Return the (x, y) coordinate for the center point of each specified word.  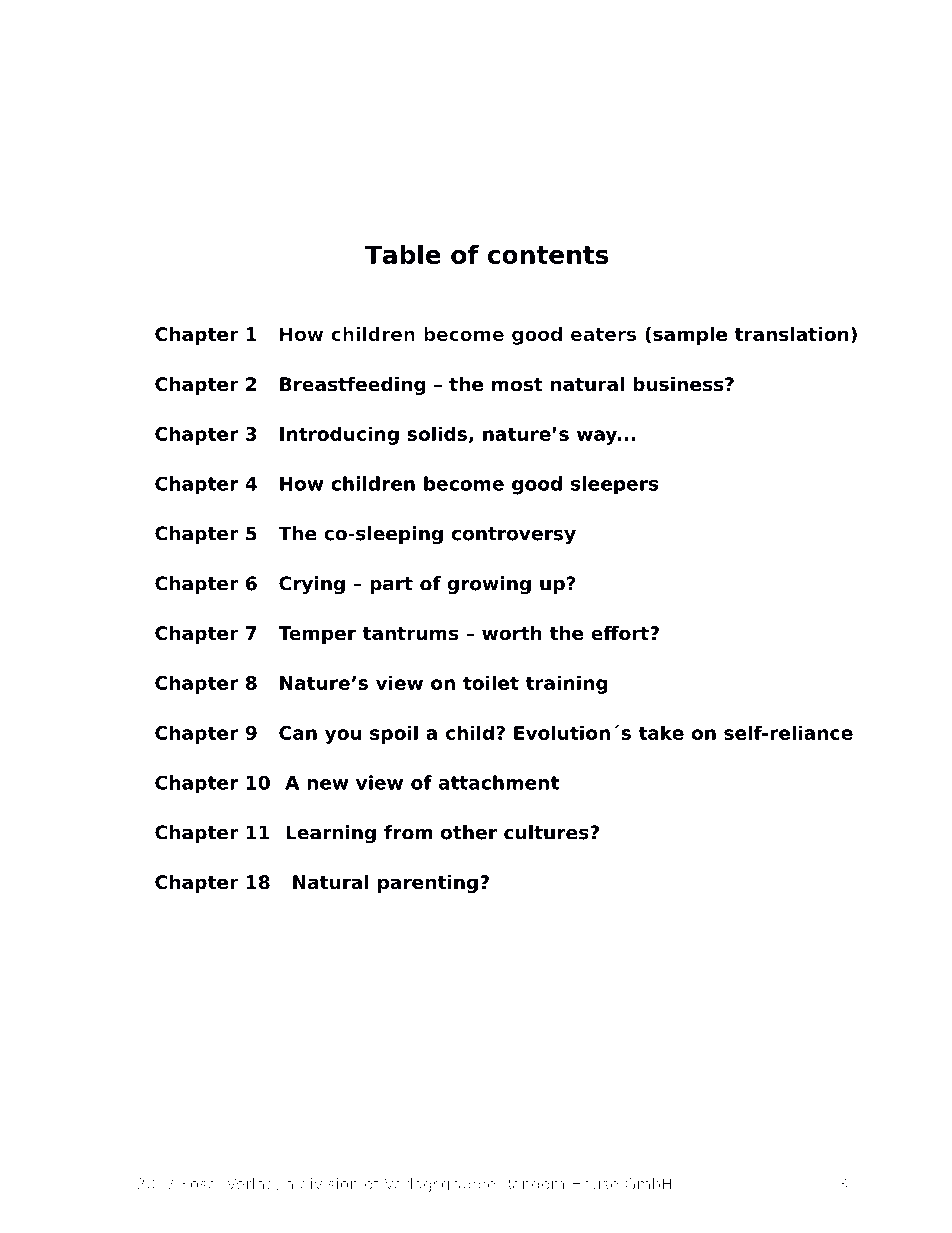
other (469, 832)
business (679, 384)
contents (548, 255)
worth (512, 633)
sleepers (615, 485)
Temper (317, 635)
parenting (428, 883)
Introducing (339, 435)
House (595, 1184)
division (329, 1184)
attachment (499, 782)
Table (403, 254)
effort (621, 633)
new (327, 784)
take (661, 732)
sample (690, 335)
